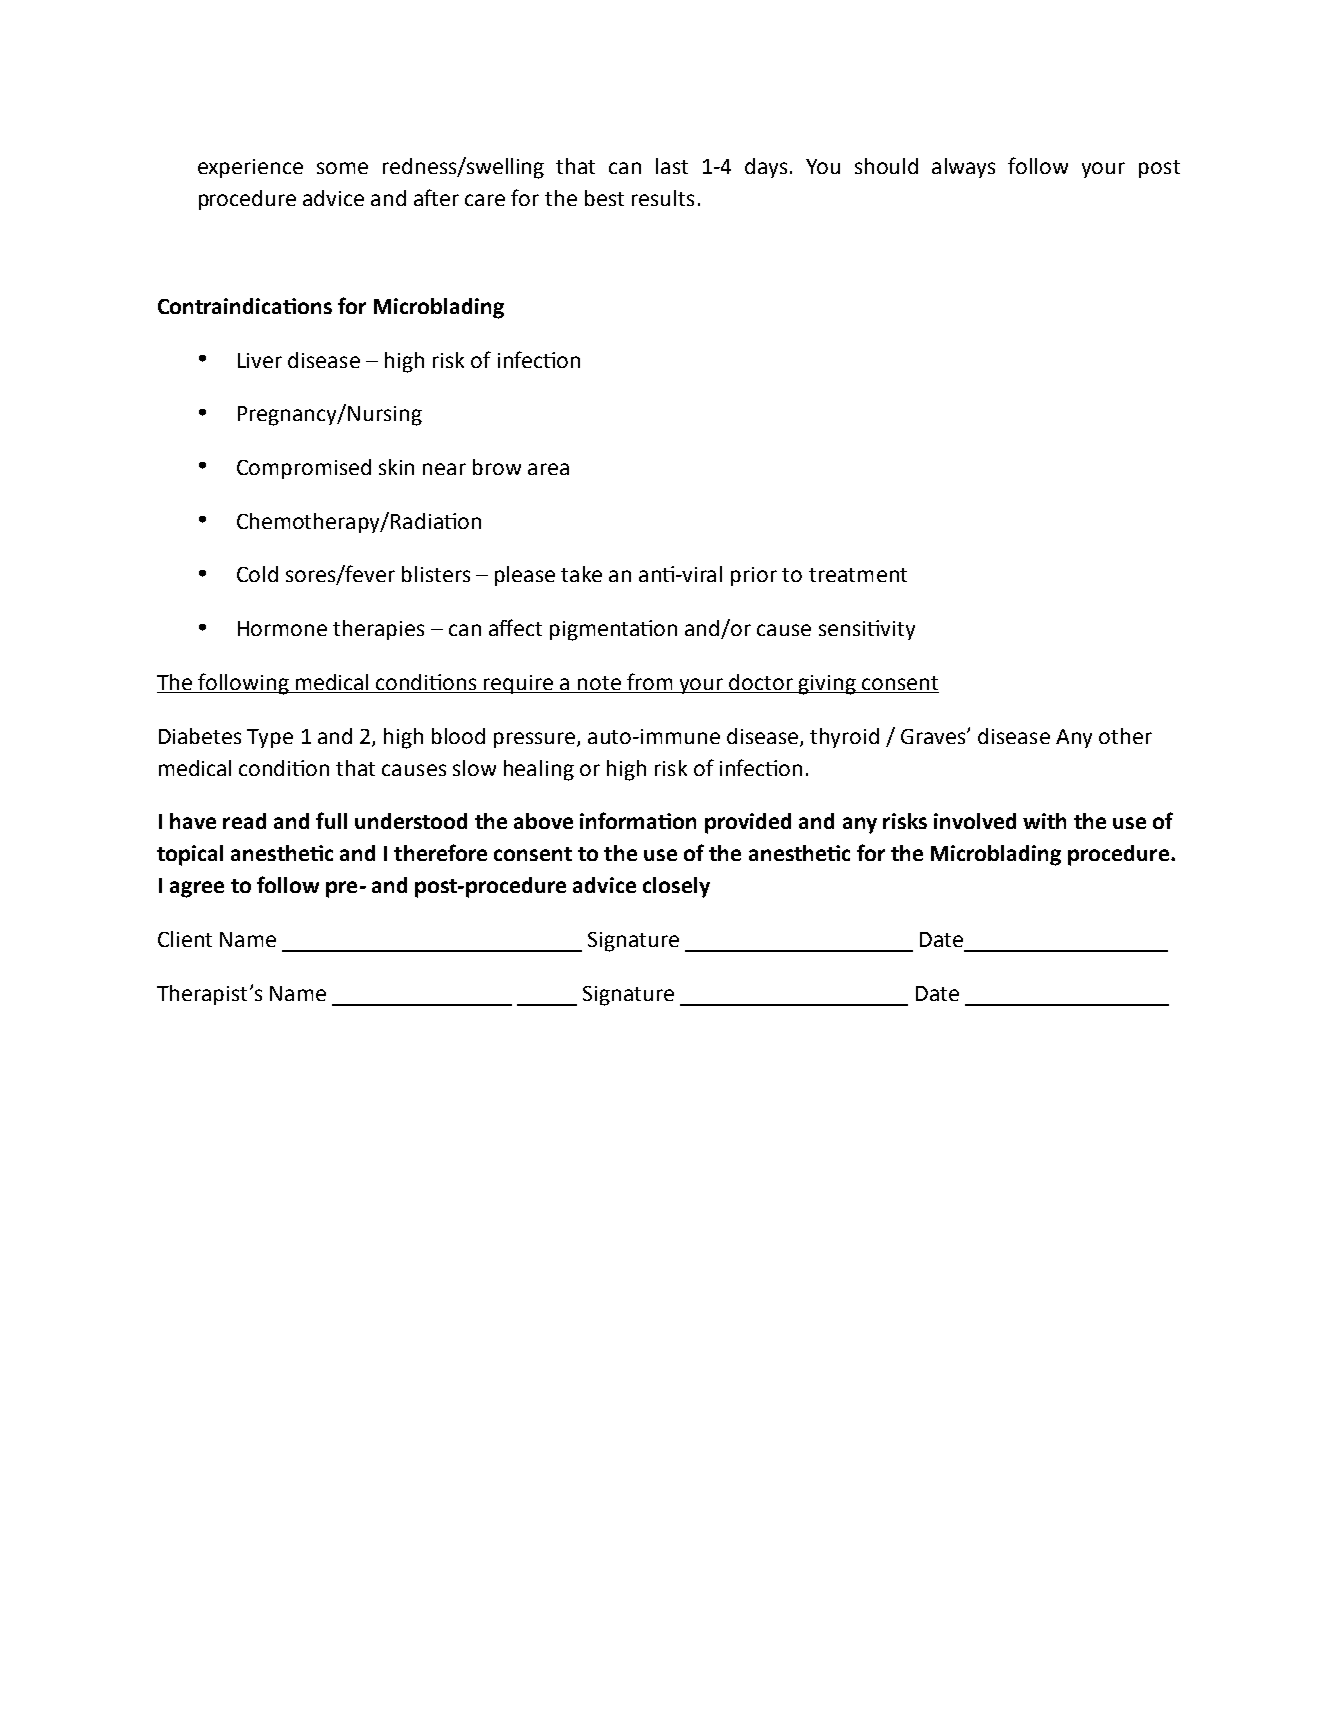  What do you see at coordinates (260, 360) in the image?
I see `Liver` at bounding box center [260, 360].
